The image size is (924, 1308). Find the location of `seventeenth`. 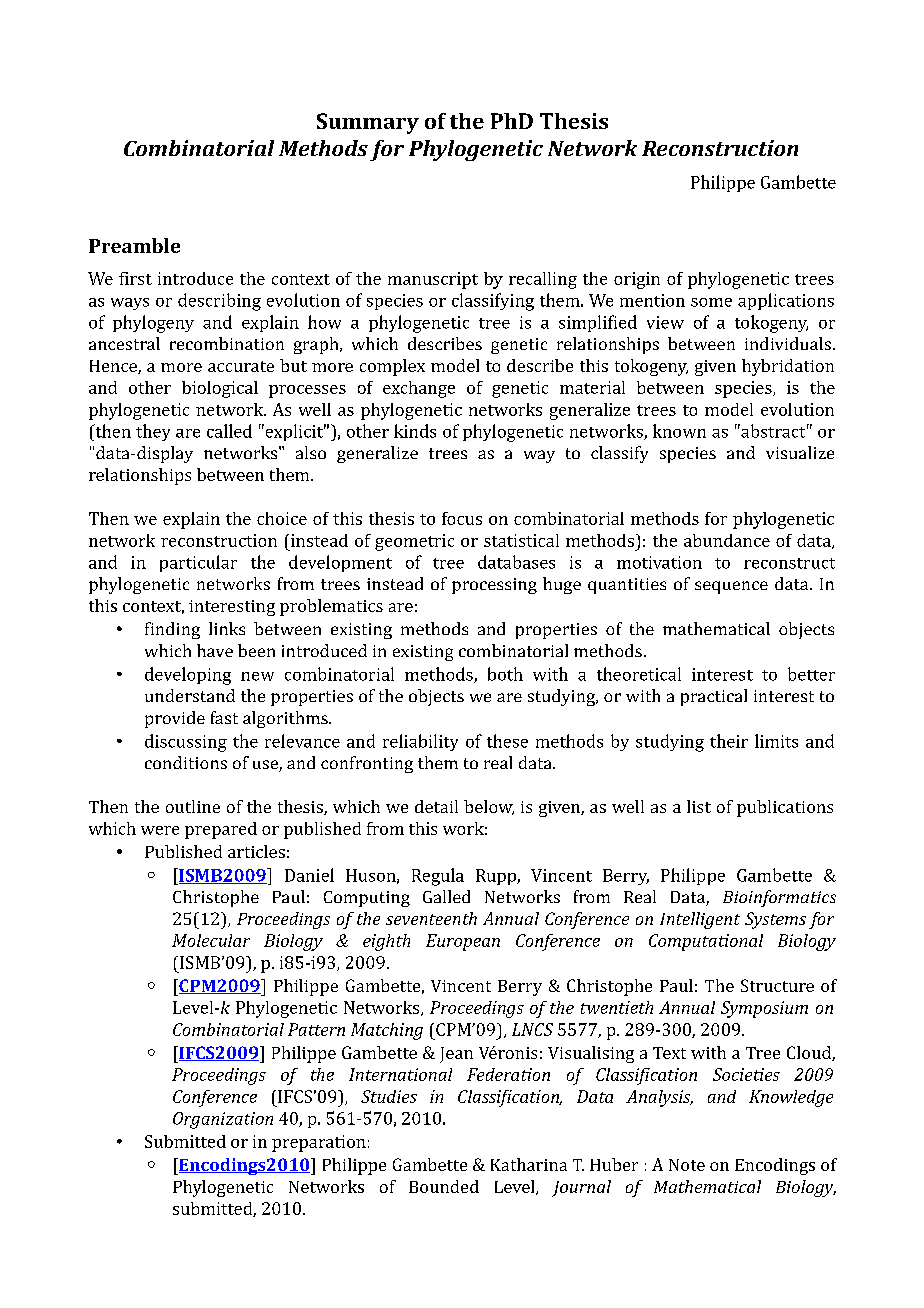

seventeenth is located at coordinates (431, 918).
